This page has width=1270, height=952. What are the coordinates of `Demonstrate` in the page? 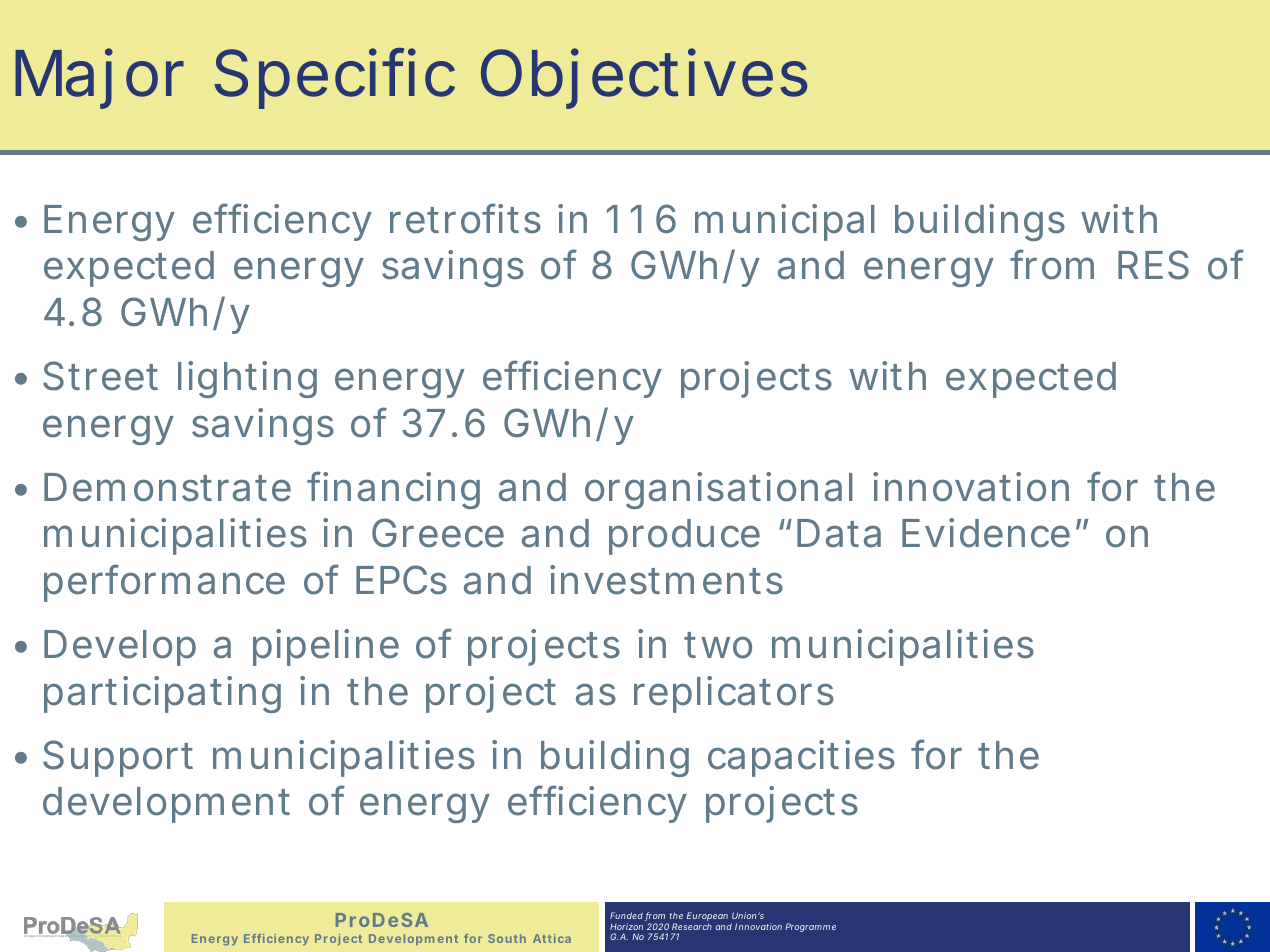 It's located at (167, 487).
